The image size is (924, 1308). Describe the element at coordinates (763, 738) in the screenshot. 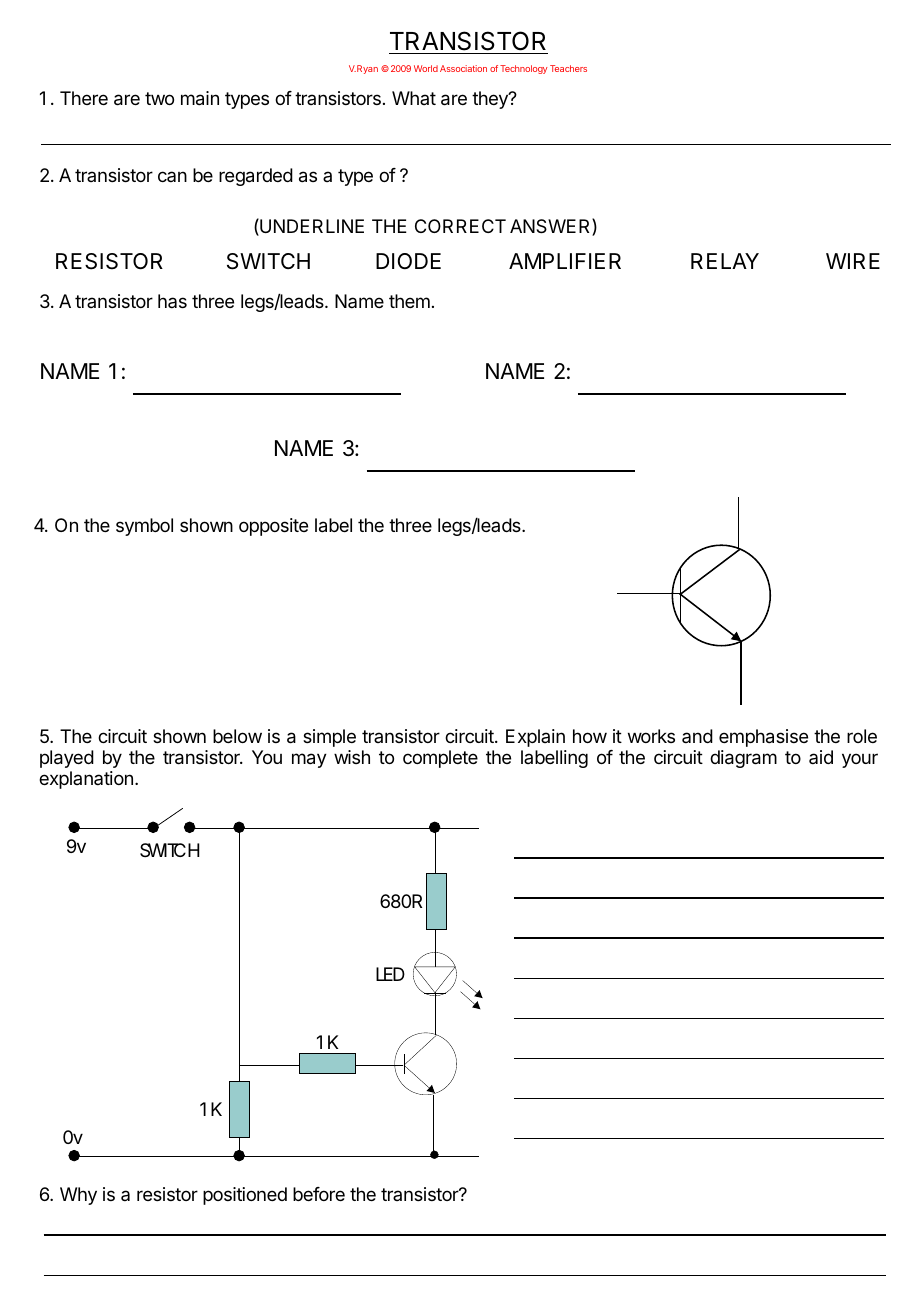

I see `emphasise` at that location.
